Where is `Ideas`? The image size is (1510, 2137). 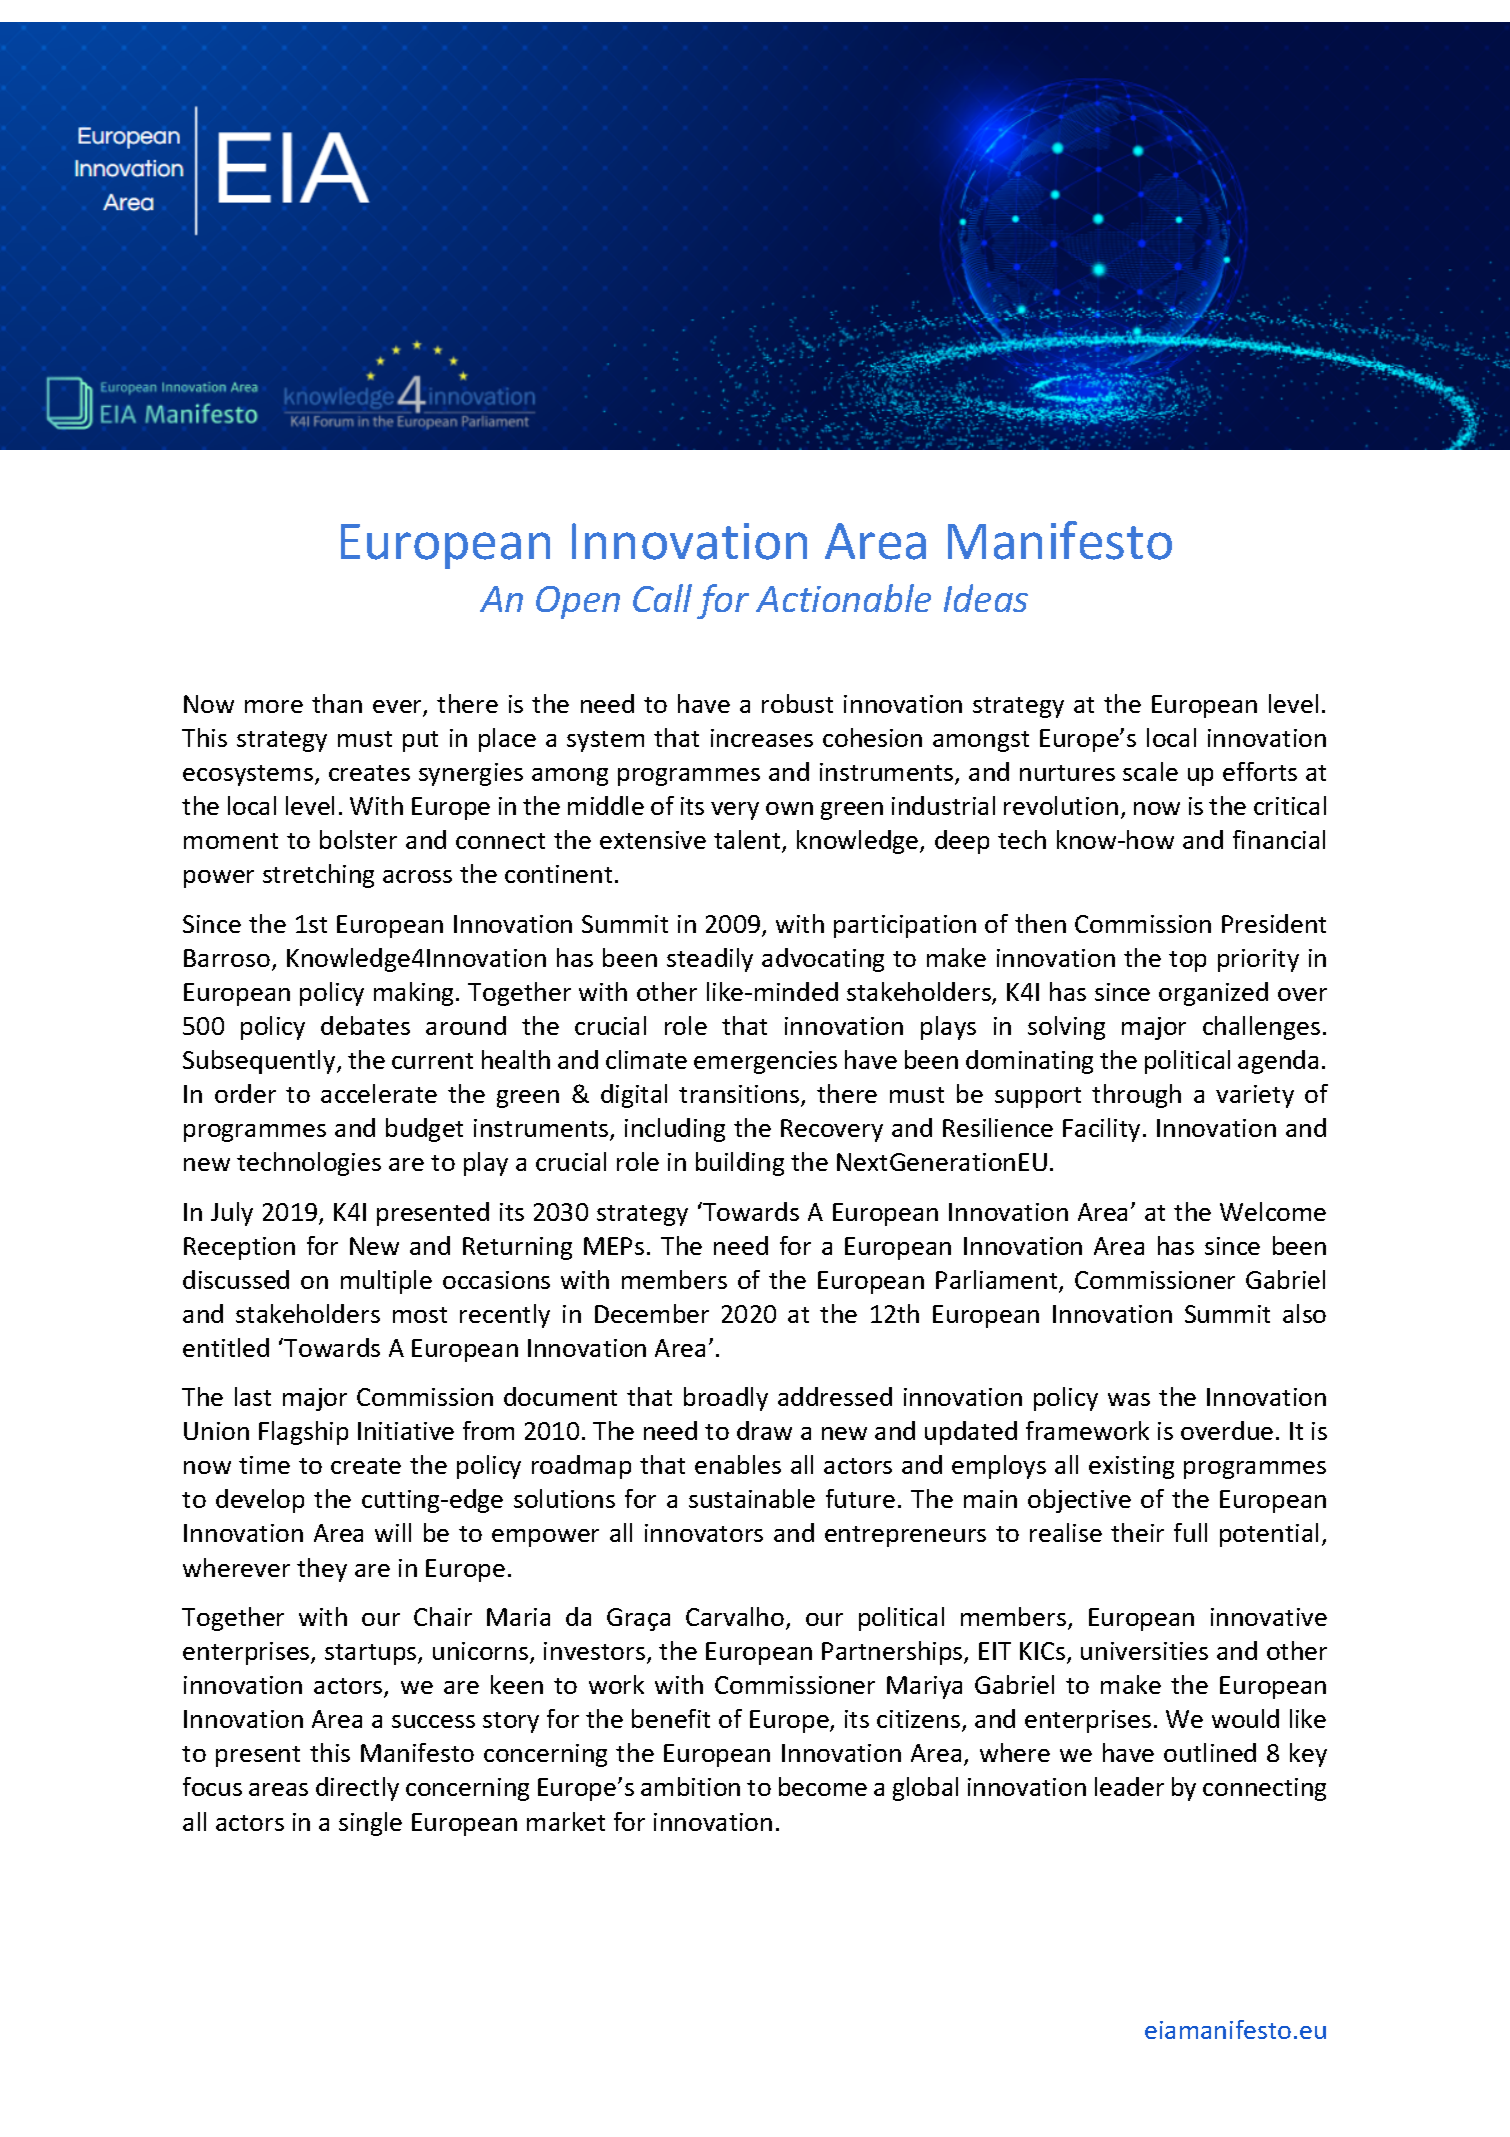 Ideas is located at coordinates (986, 598).
